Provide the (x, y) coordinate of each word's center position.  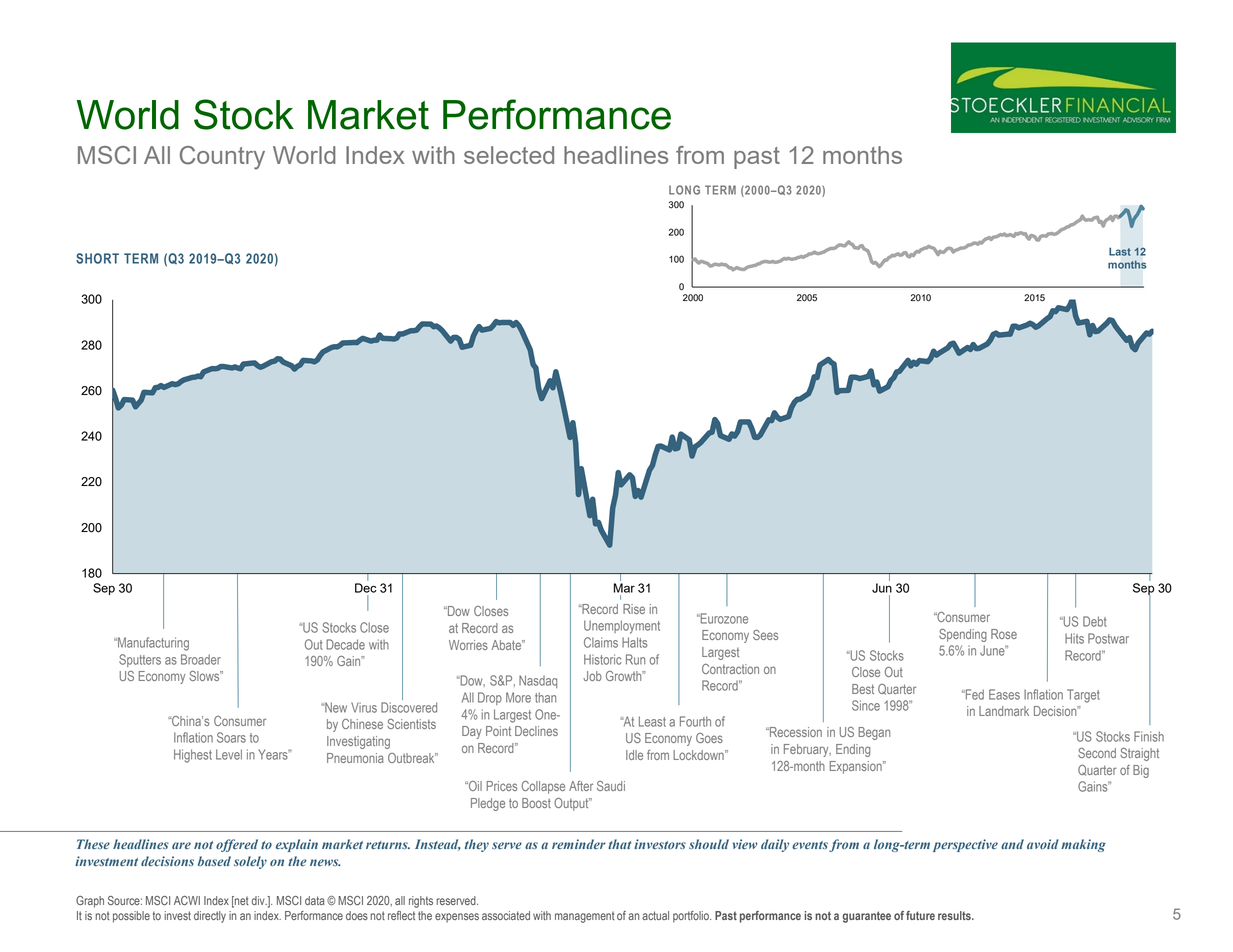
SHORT (97, 258)
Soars (231, 737)
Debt (1095, 621)
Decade (345, 644)
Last (1120, 252)
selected (509, 155)
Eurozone (723, 618)
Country (222, 158)
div (259, 900)
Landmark (1004, 711)
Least (652, 721)
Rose (1004, 634)
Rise (634, 609)
